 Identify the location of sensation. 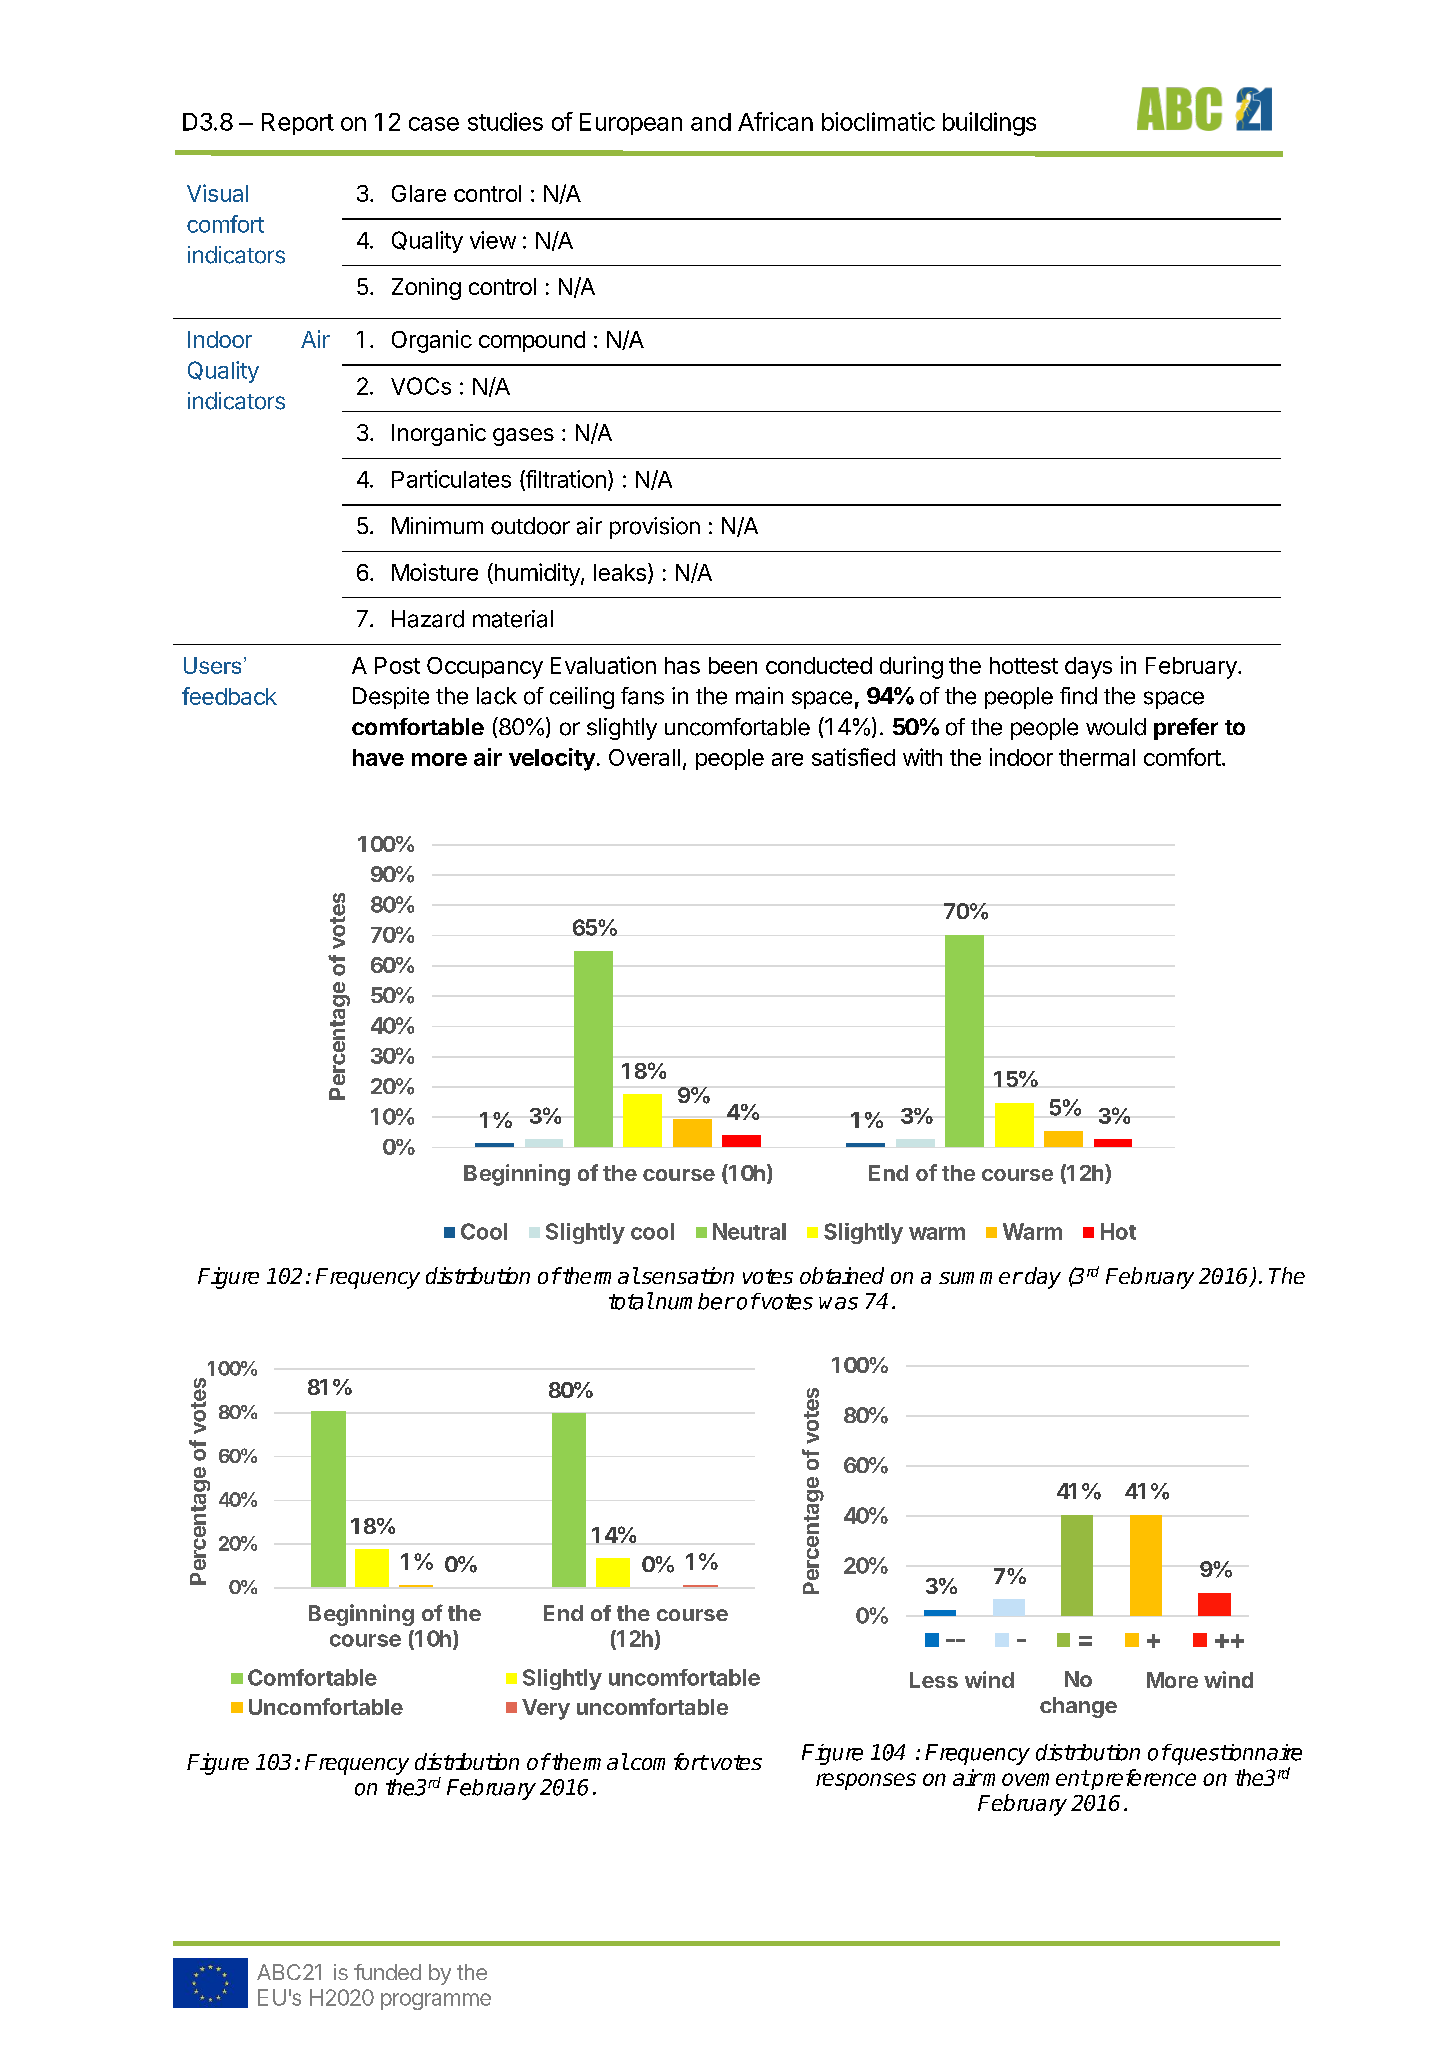
(686, 1275).
